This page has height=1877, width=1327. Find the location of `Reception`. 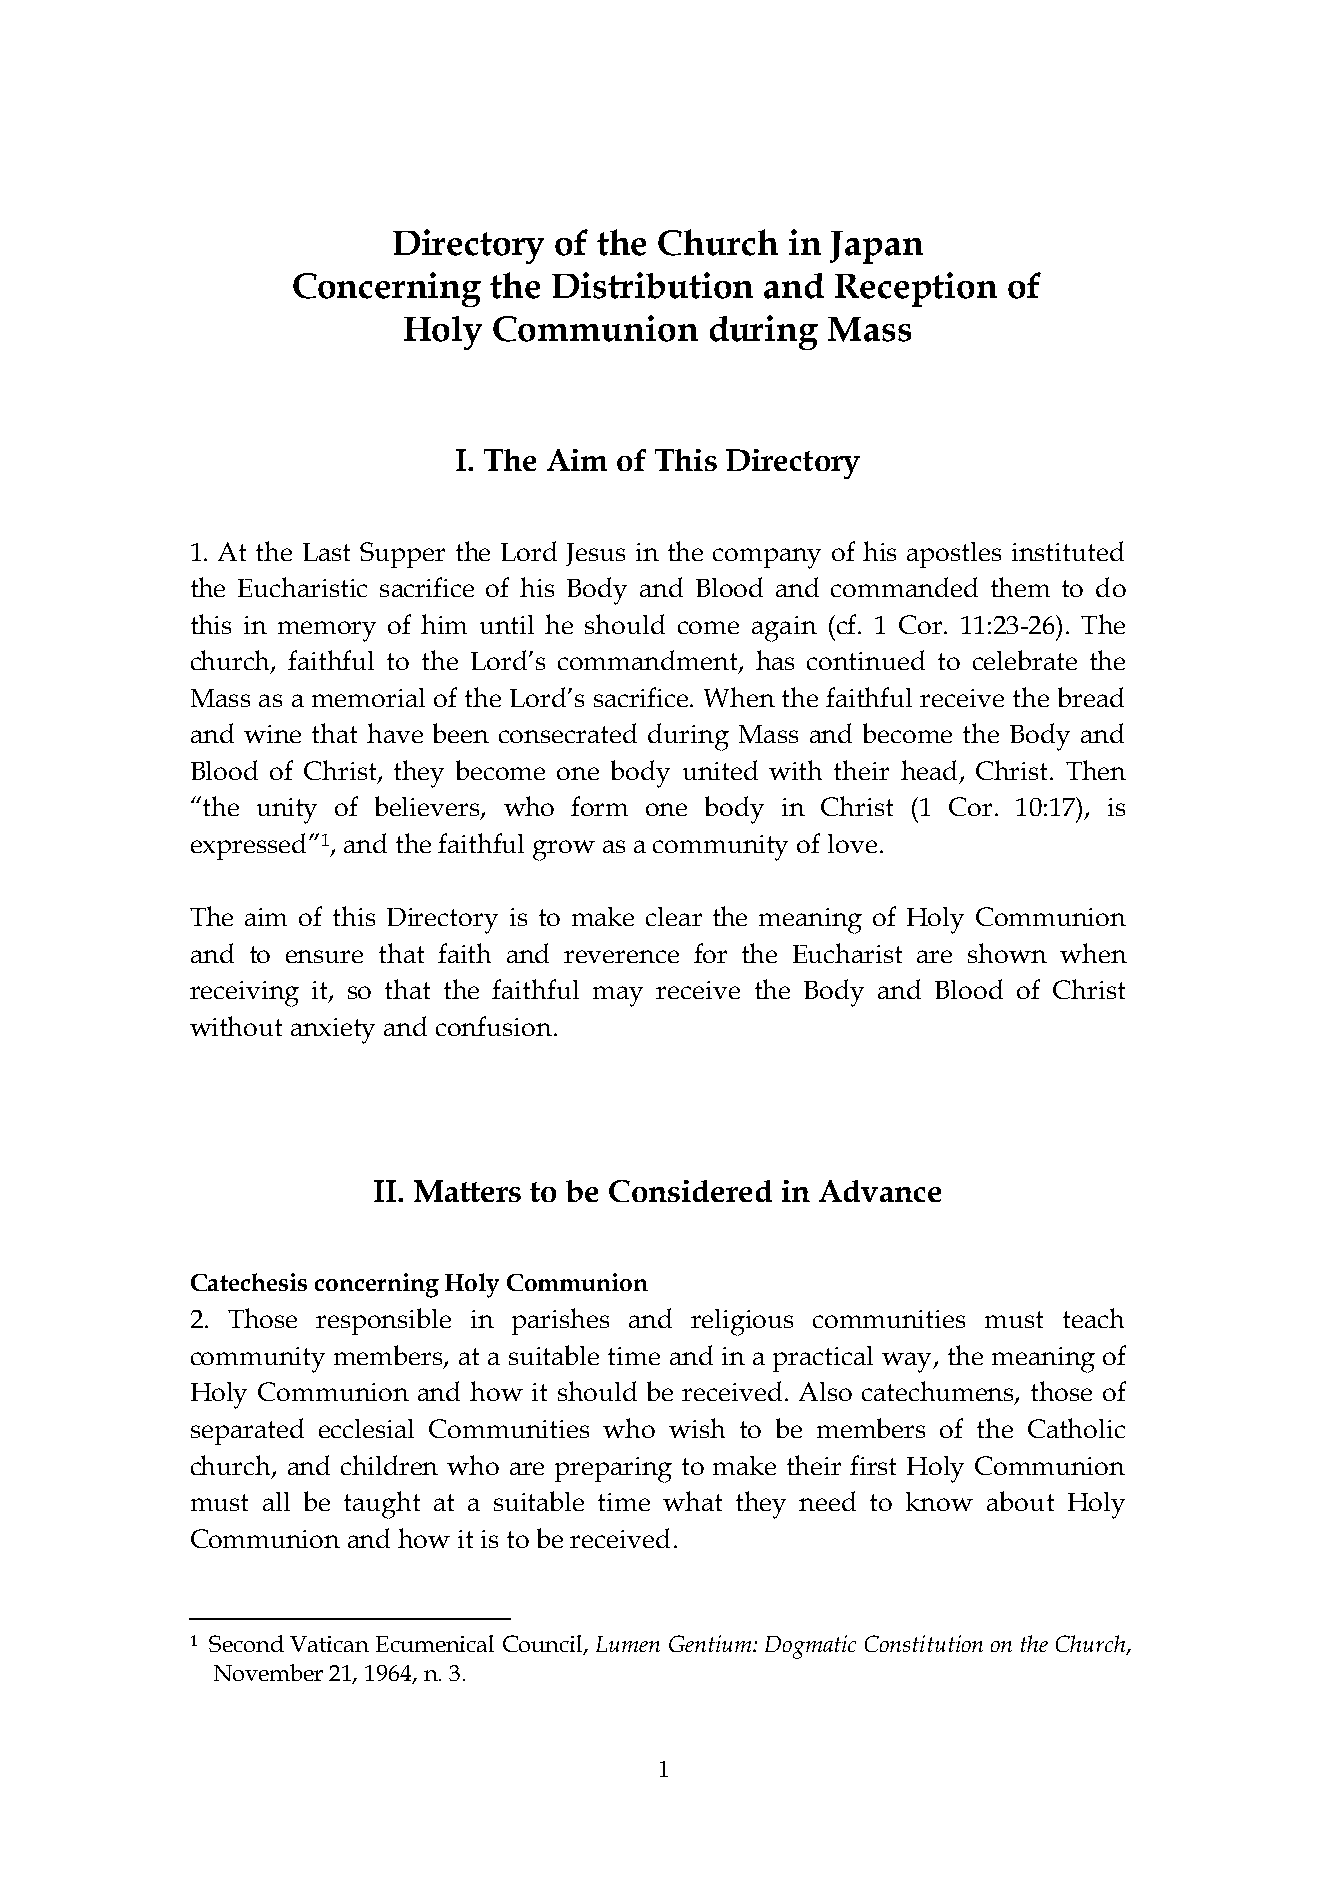

Reception is located at coordinates (916, 289).
